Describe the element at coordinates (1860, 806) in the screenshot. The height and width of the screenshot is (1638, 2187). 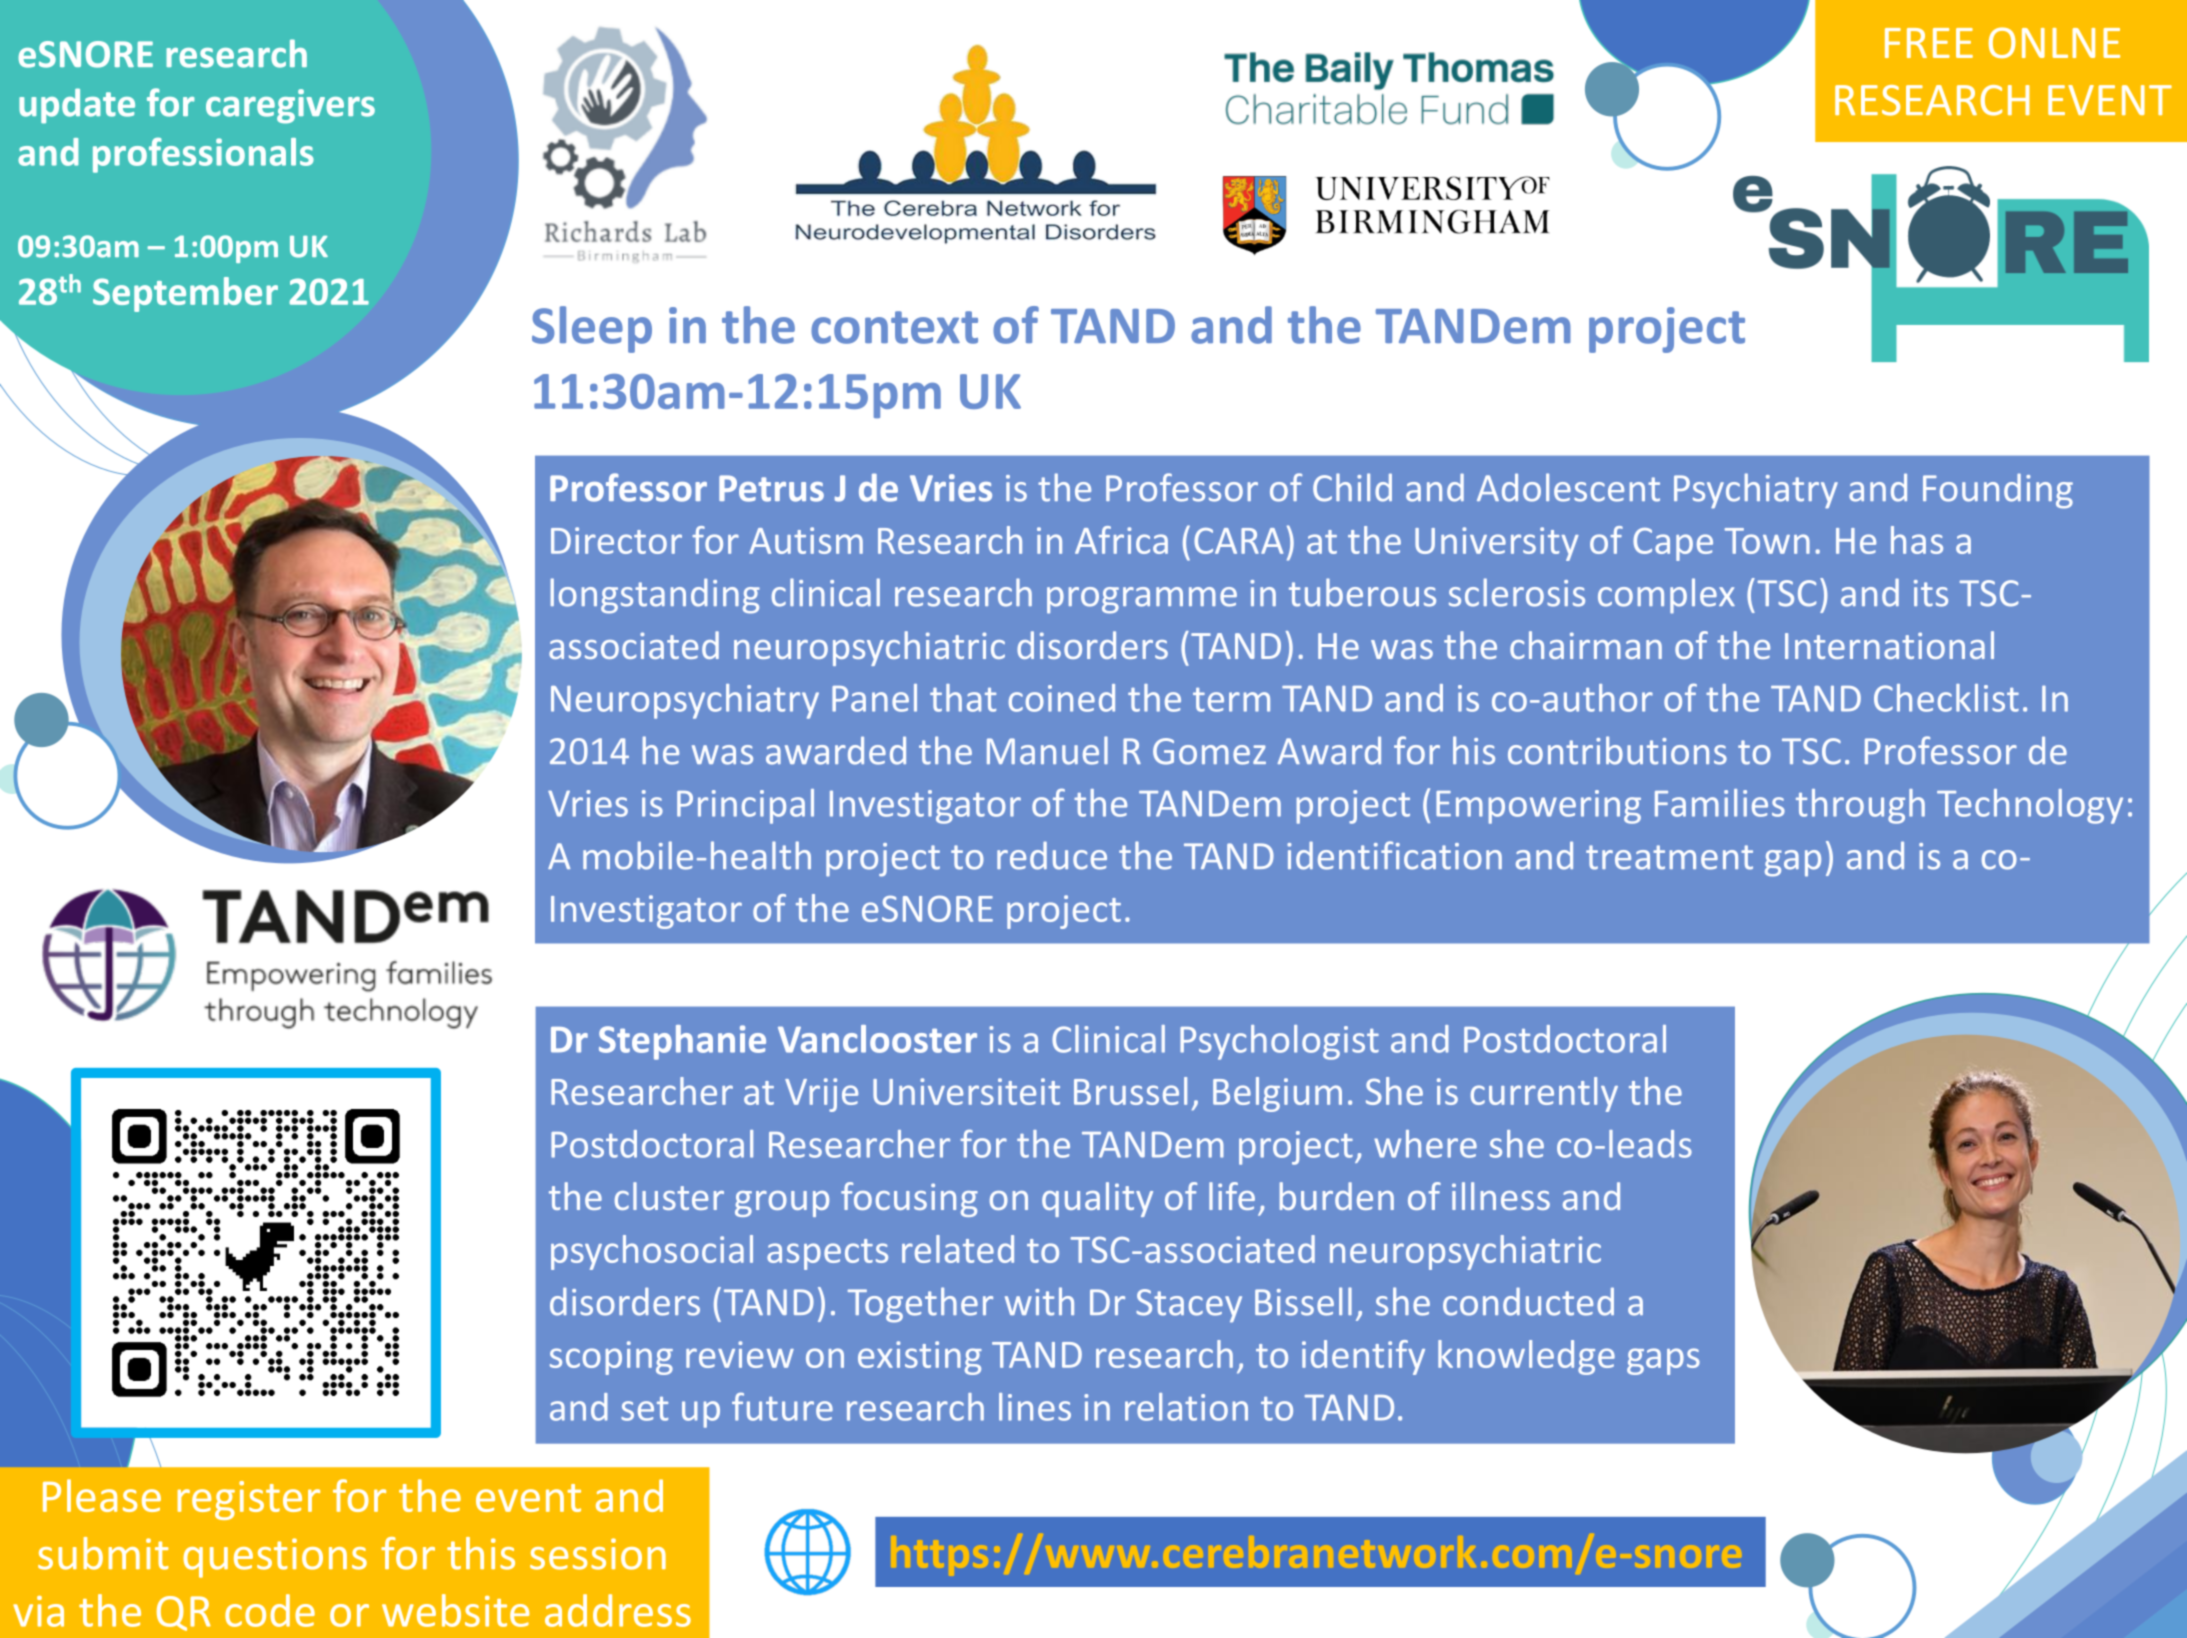
I see `through` at that location.
